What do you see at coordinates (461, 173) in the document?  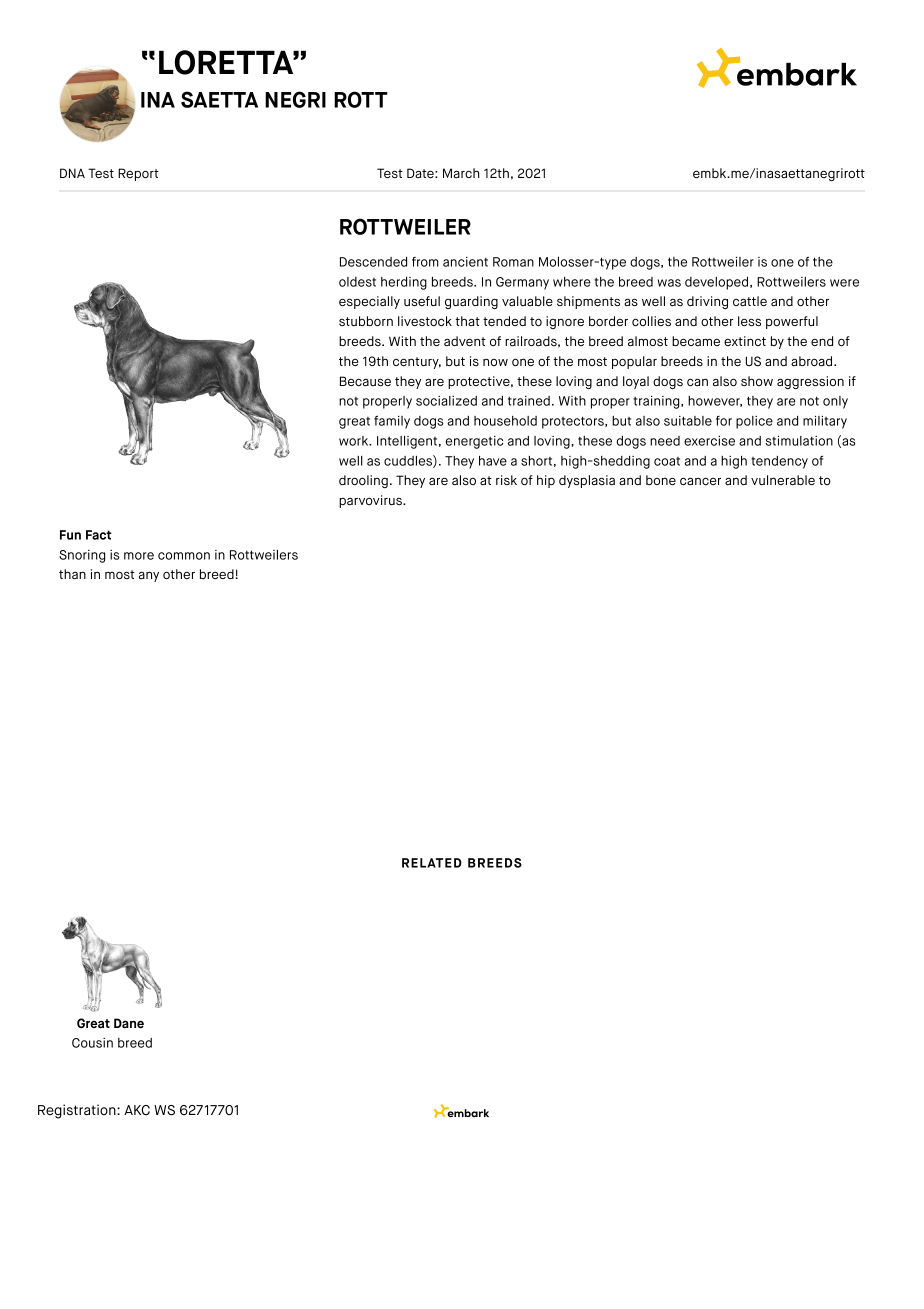 I see `March` at bounding box center [461, 173].
